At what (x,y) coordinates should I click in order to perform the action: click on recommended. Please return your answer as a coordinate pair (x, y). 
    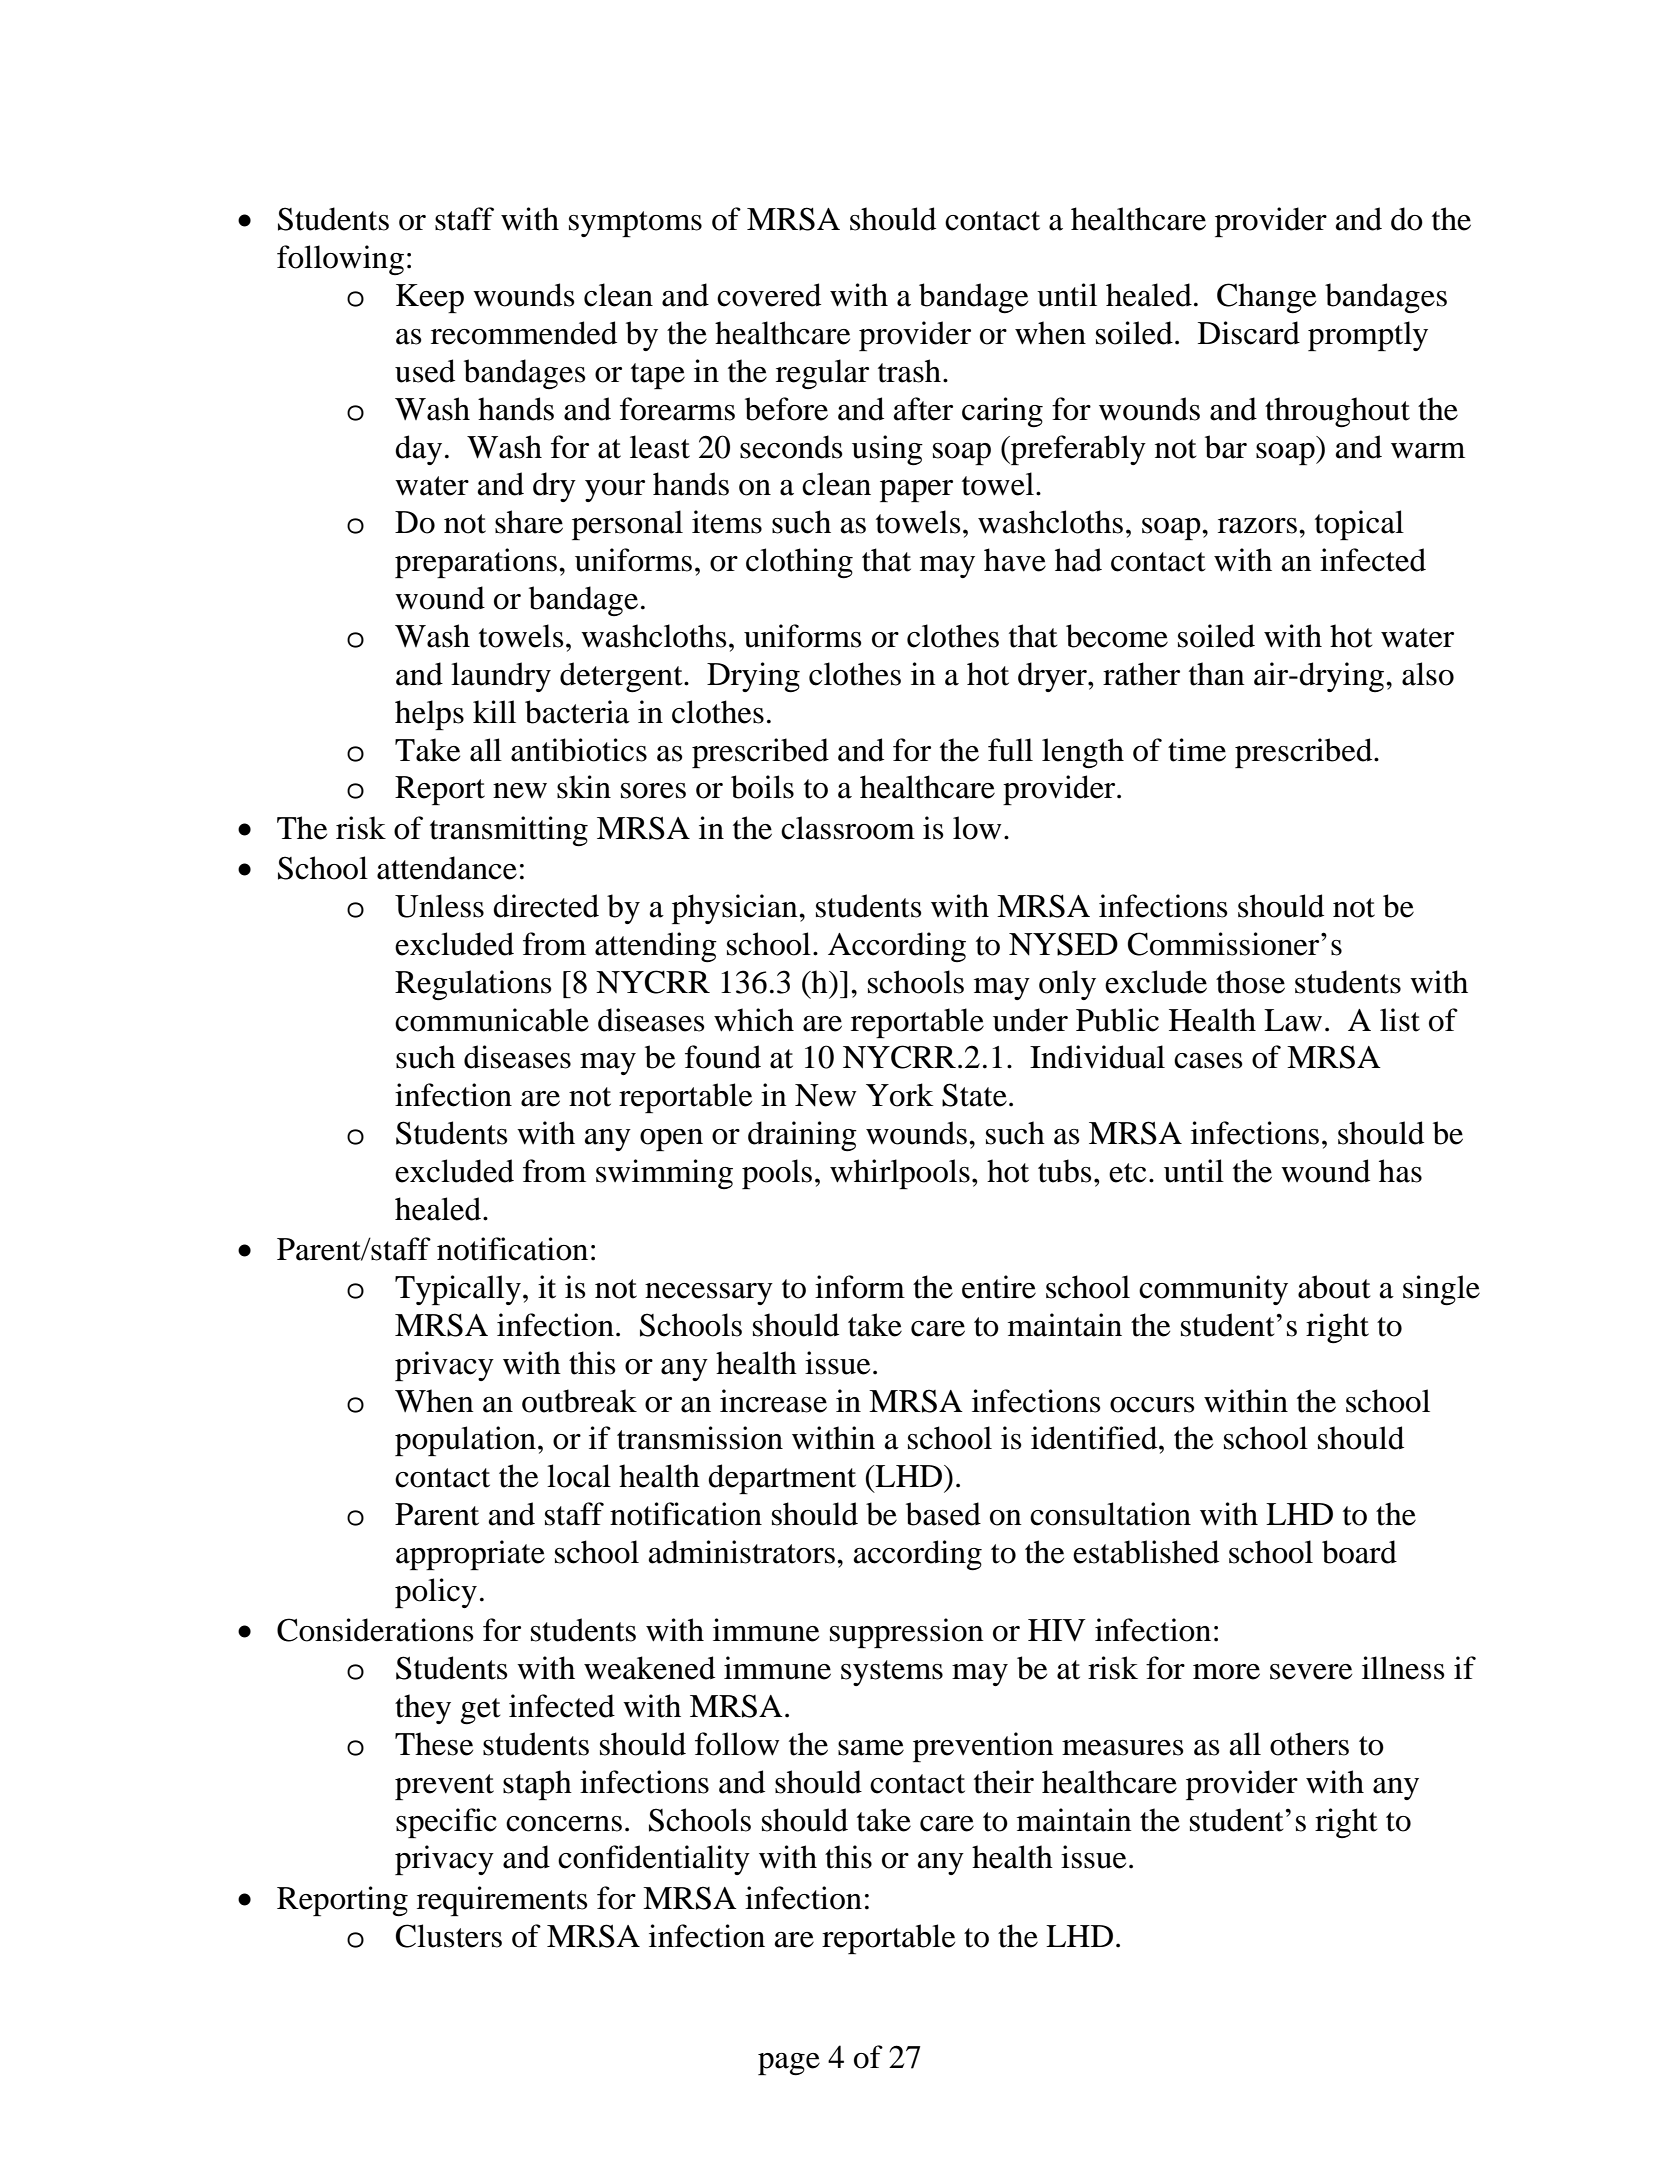
    Looking at the image, I should click on (524, 333).
